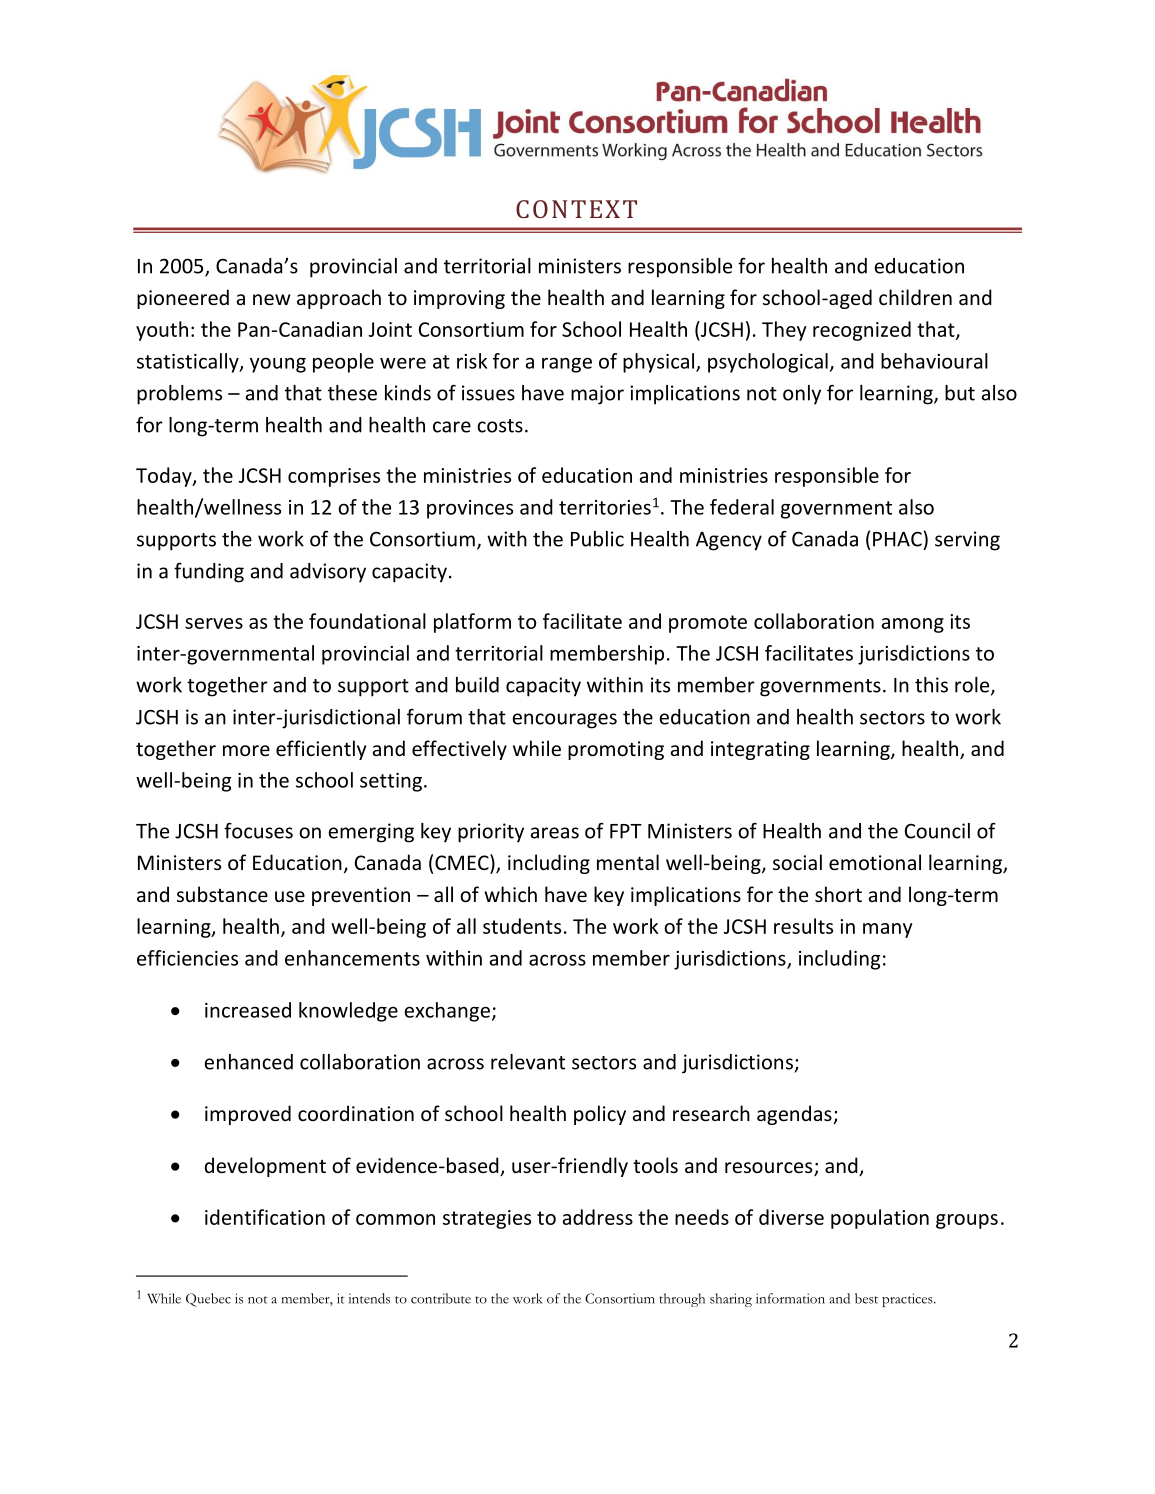 This page has width=1155, height=1494. Describe the element at coordinates (888, 930) in the page. I see `many` at that location.
